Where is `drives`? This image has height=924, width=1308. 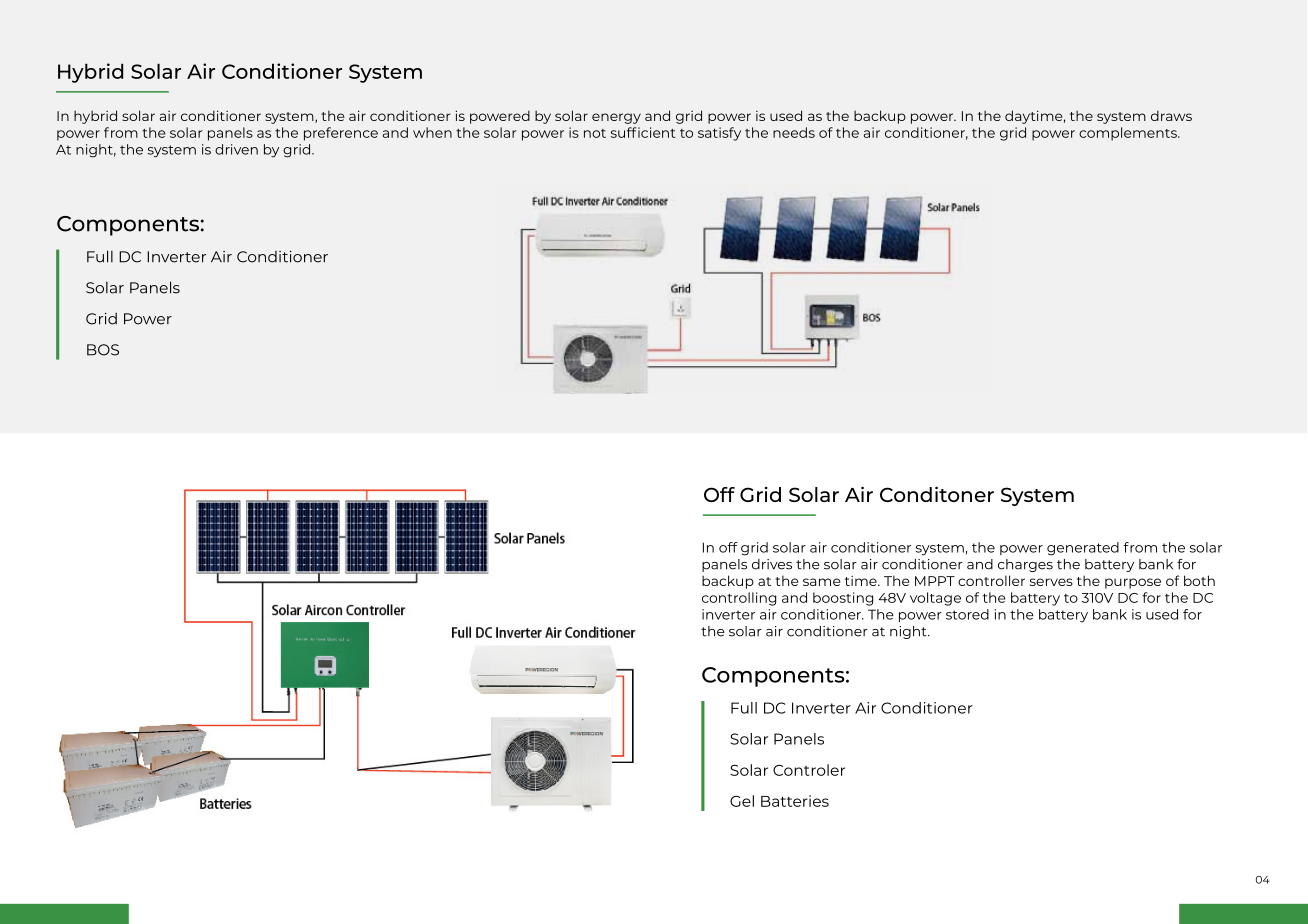
drives is located at coordinates (772, 564).
